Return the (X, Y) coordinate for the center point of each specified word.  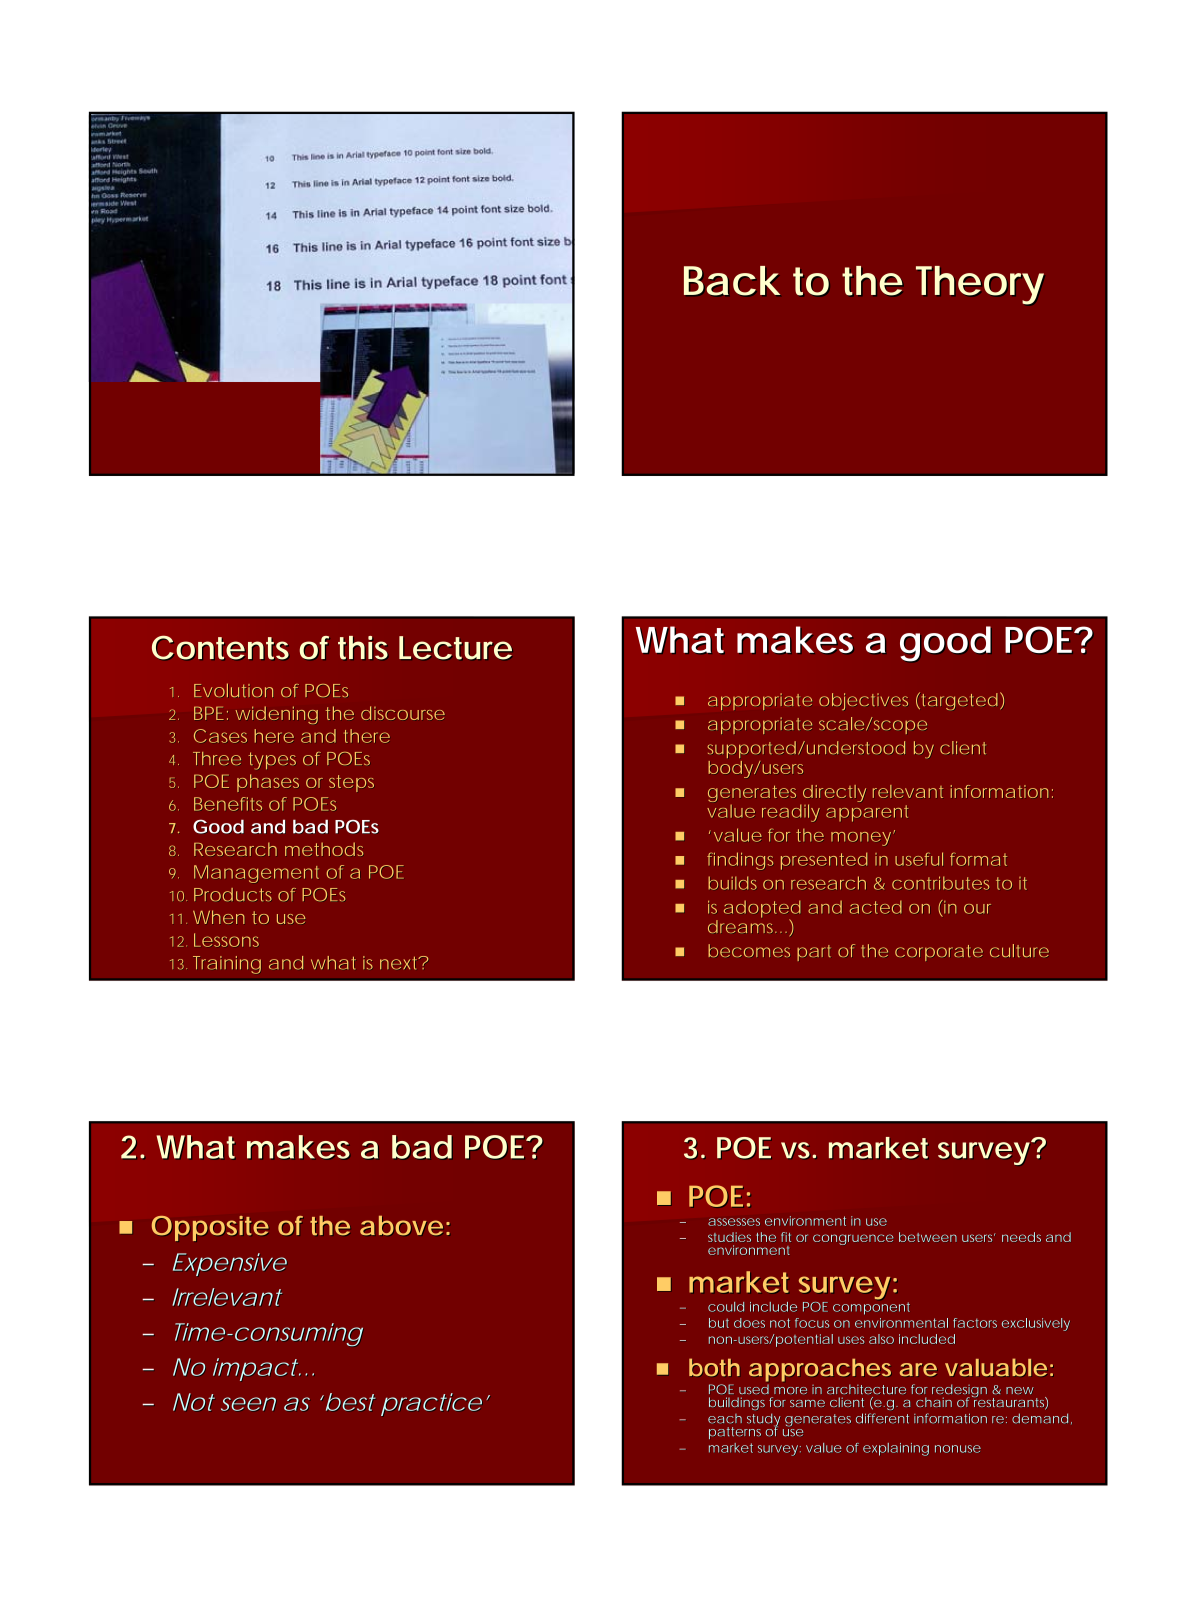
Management (256, 874)
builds (732, 883)
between (928, 1237)
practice (431, 1404)
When (219, 917)
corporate (939, 953)
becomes (749, 950)
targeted (960, 701)
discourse (403, 713)
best (351, 1402)
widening (276, 715)
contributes (940, 883)
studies (729, 1237)
